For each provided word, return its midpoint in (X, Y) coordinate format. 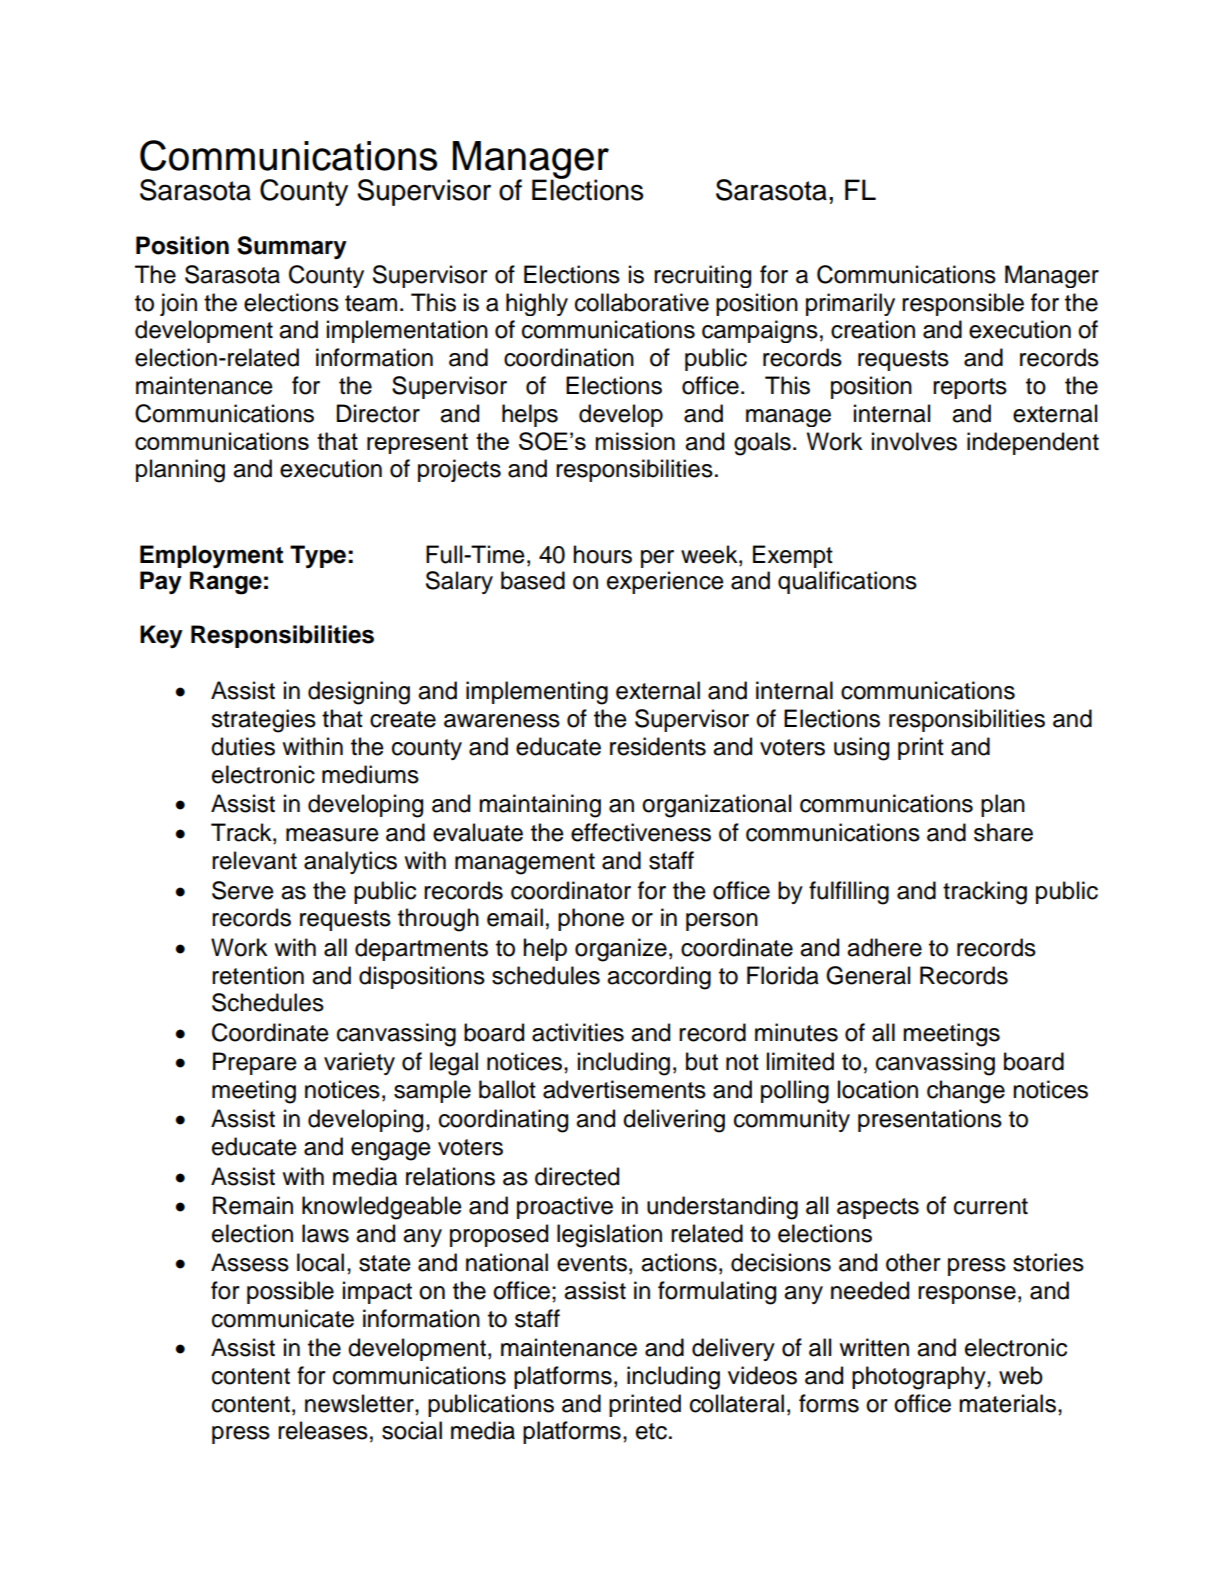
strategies (263, 721)
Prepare (255, 1063)
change (966, 1092)
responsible (963, 304)
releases (323, 1430)
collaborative (642, 302)
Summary (292, 247)
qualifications (847, 582)
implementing (537, 693)
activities (578, 1032)
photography (920, 1378)
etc (651, 1431)
